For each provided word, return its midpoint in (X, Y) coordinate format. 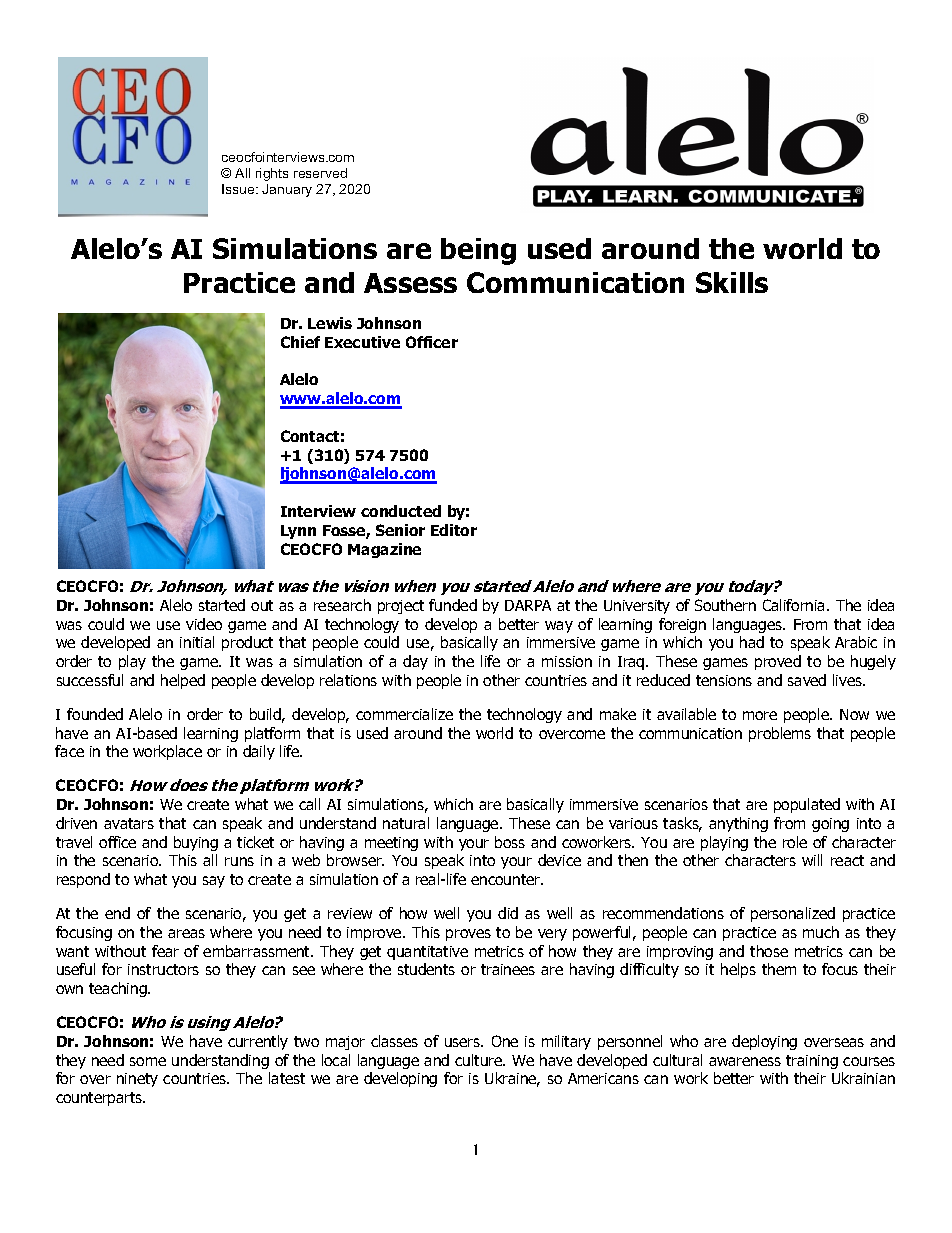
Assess (410, 283)
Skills (732, 282)
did (508, 913)
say (214, 882)
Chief (300, 342)
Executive (362, 342)
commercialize (404, 714)
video (204, 624)
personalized (793, 914)
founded (95, 714)
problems (780, 734)
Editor (454, 530)
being (478, 251)
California (795, 605)
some (148, 1061)
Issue (239, 189)
